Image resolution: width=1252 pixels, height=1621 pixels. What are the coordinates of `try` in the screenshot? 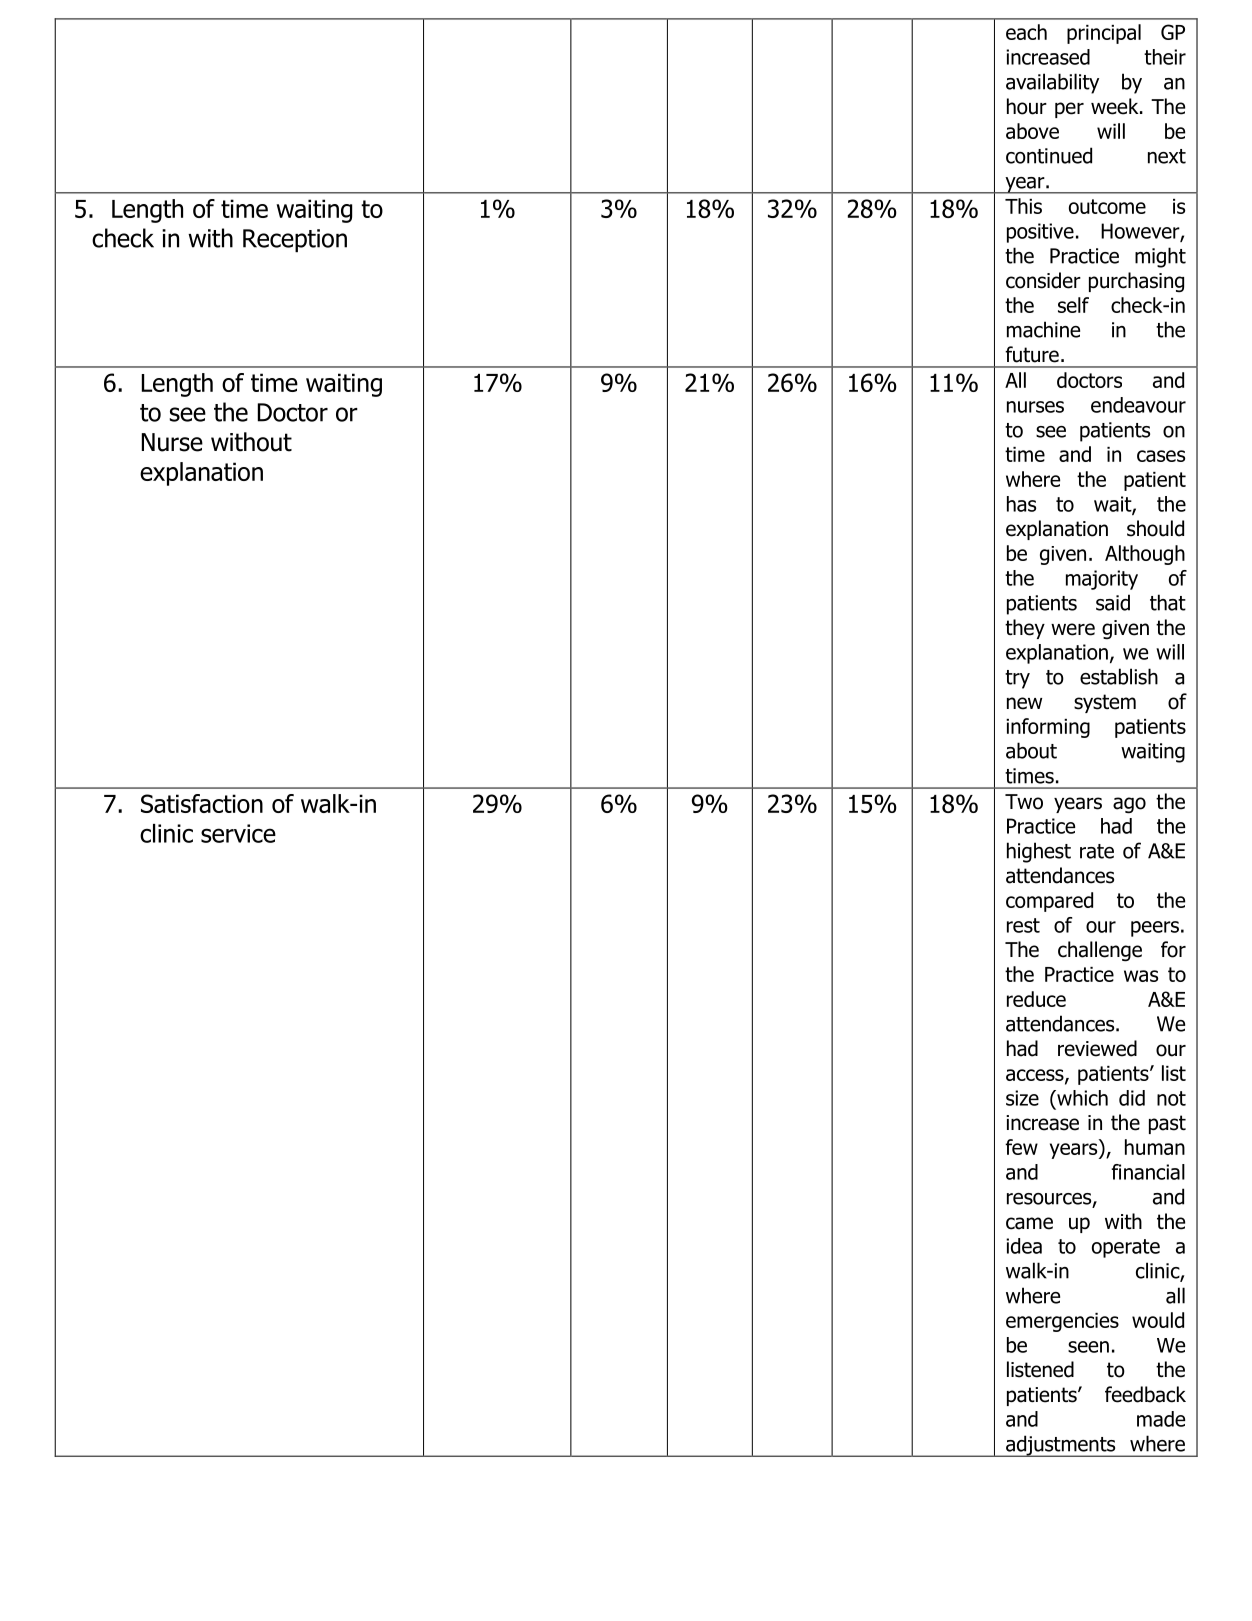 It's located at (1017, 679).
